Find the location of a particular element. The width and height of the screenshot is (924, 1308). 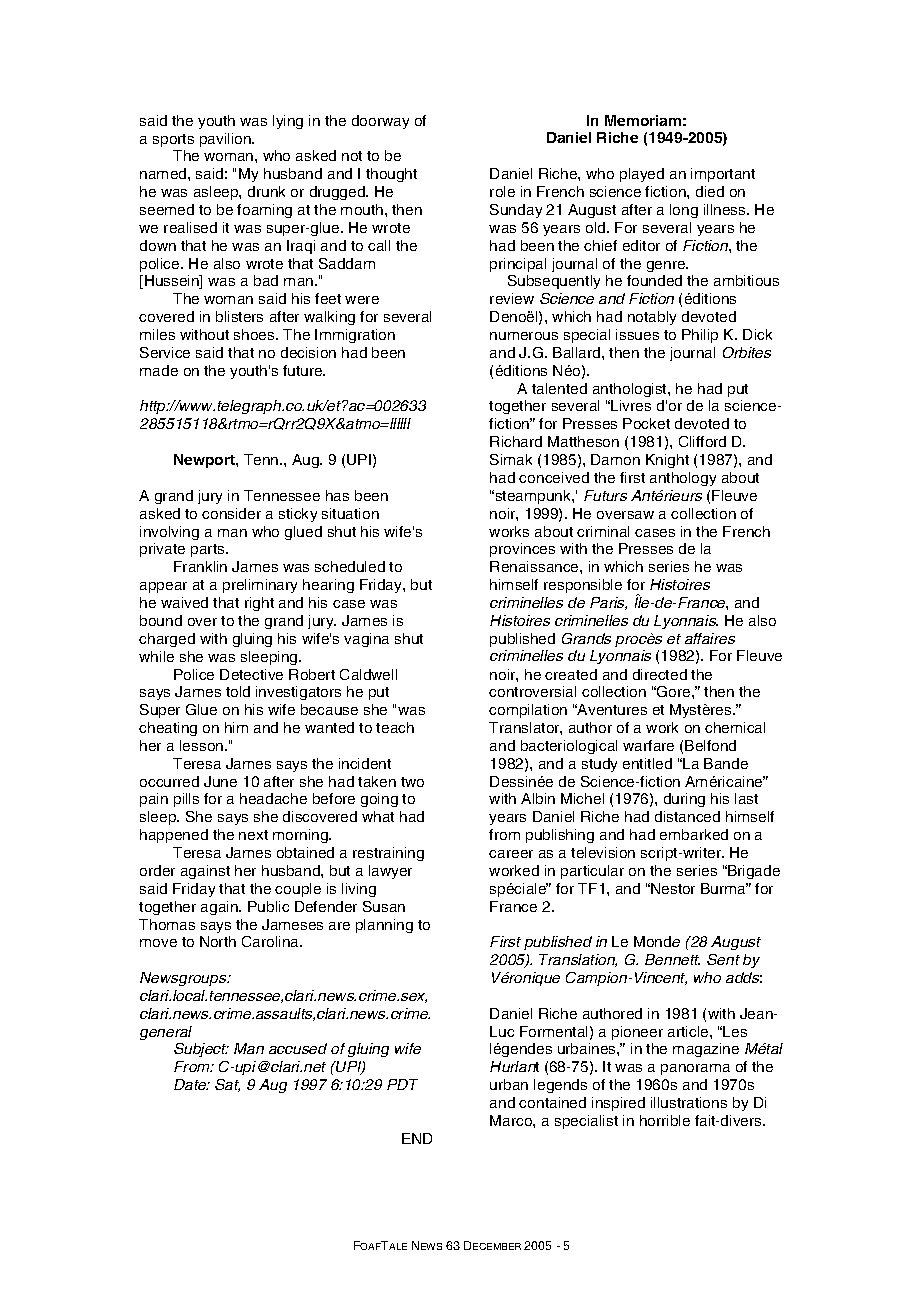

numerous is located at coordinates (524, 336).
